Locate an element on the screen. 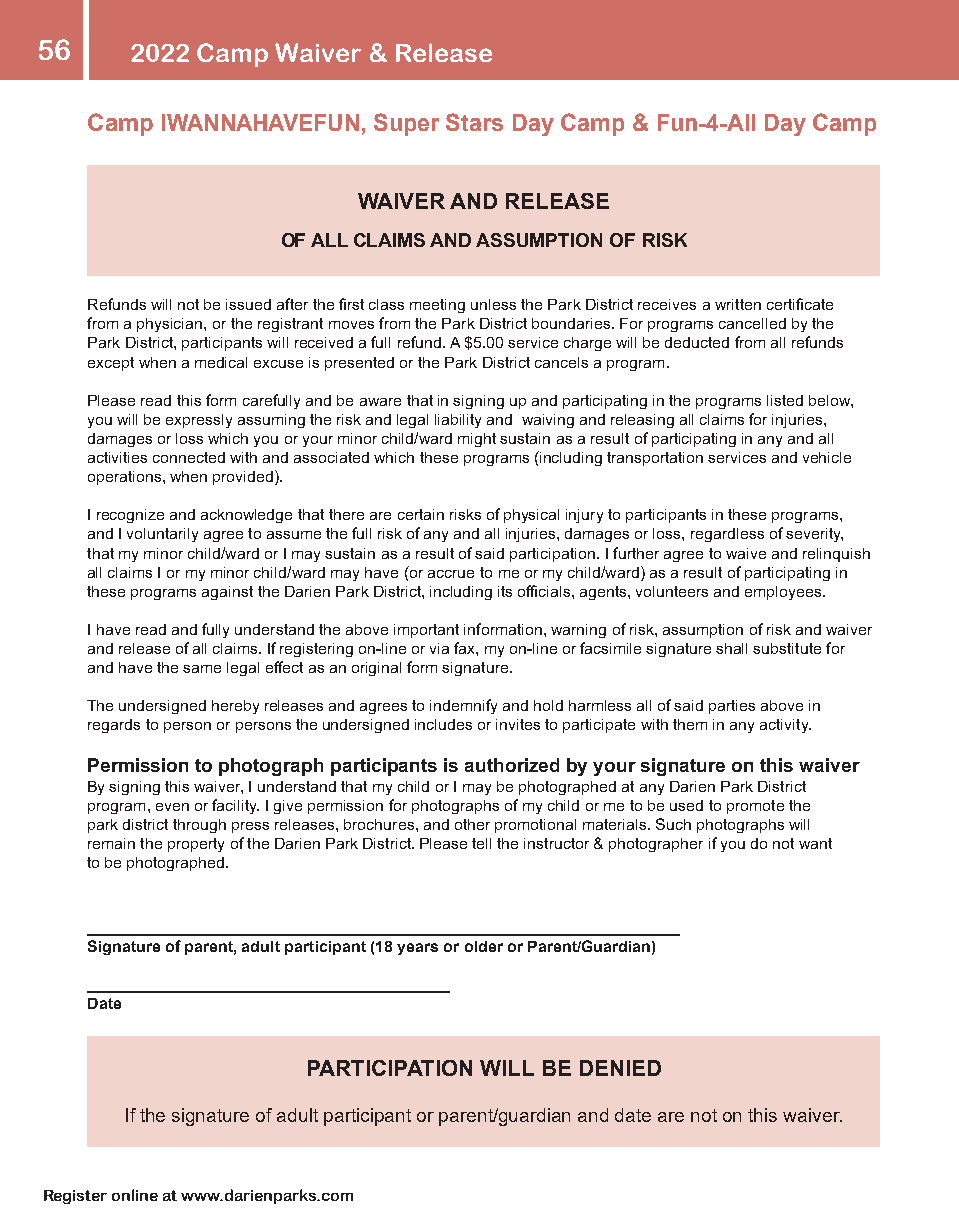 The width and height of the screenshot is (959, 1232). its is located at coordinates (505, 591).
